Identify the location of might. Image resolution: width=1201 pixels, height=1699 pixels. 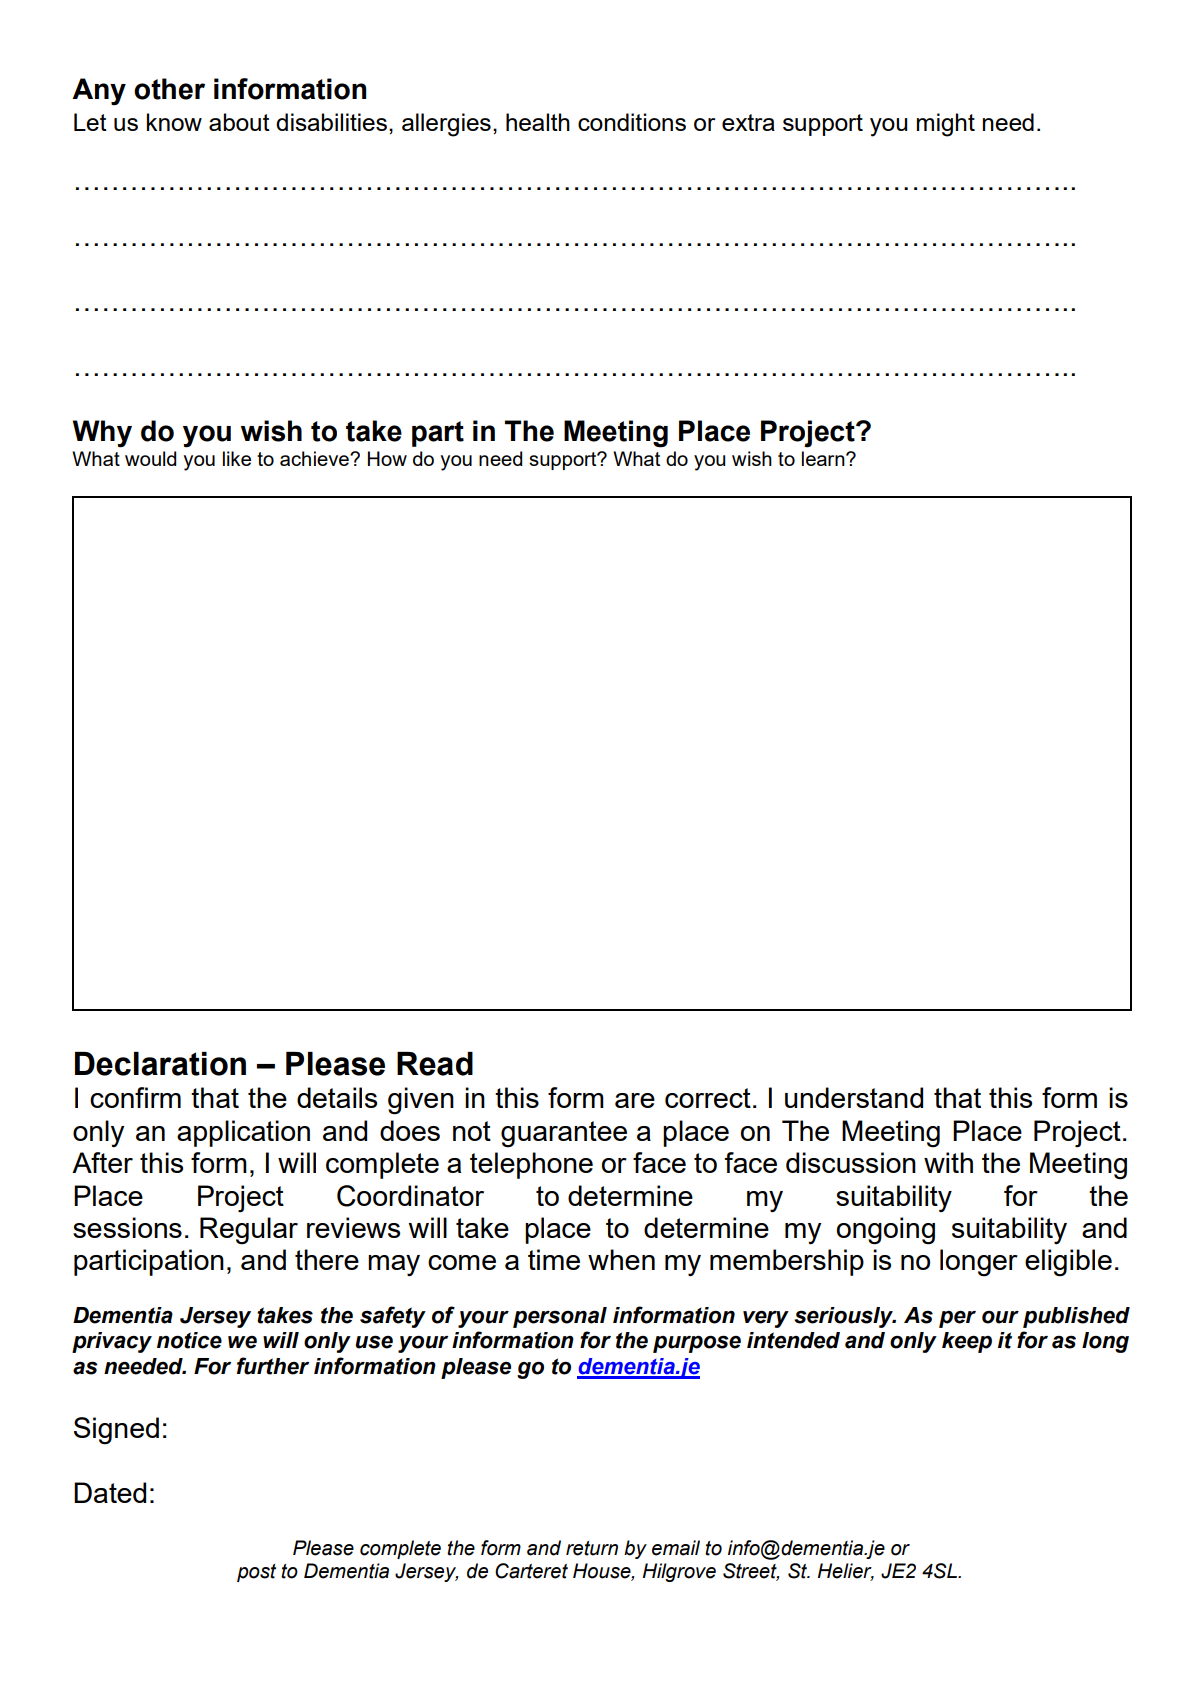
(946, 125).
